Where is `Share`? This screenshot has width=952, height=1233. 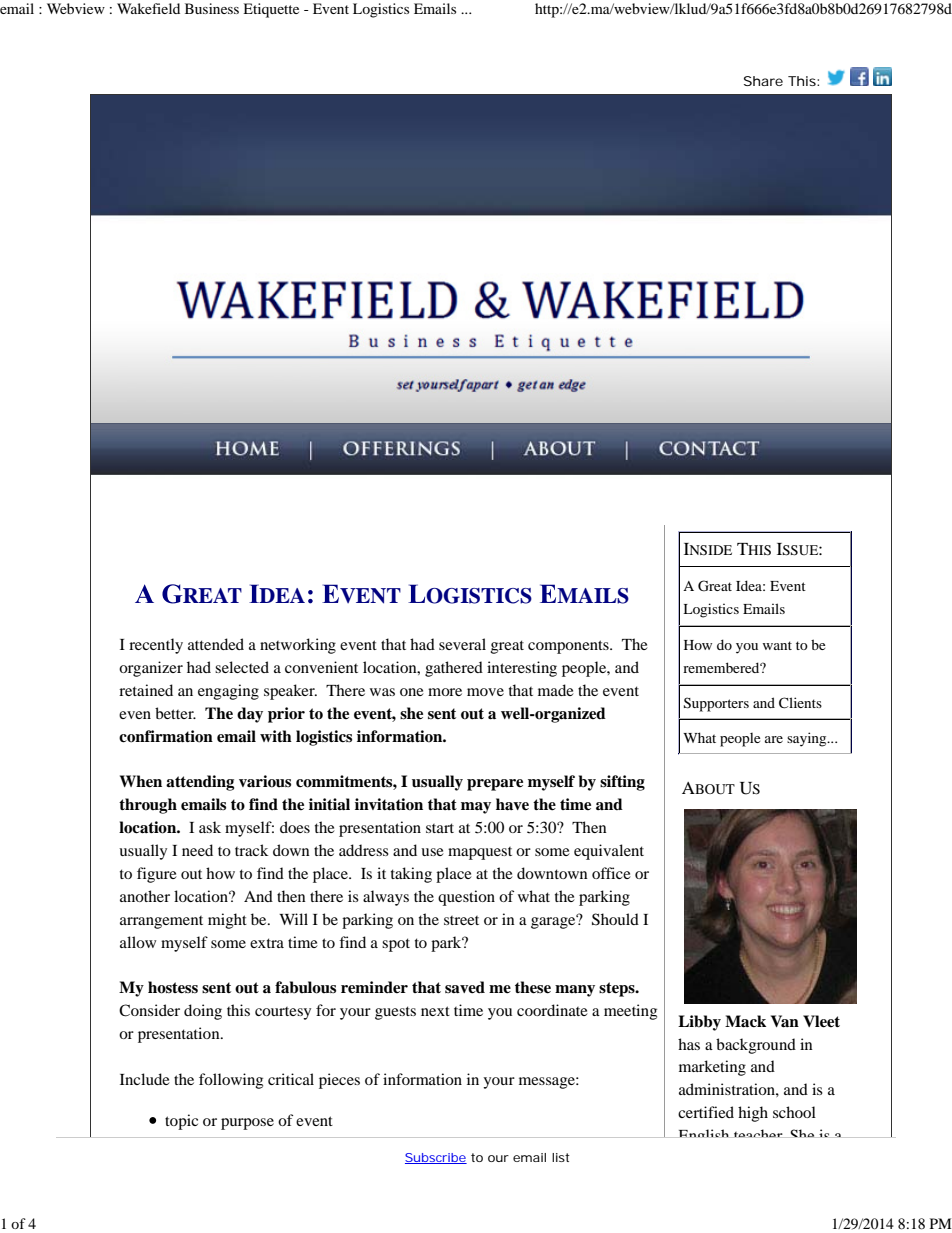 Share is located at coordinates (763, 81).
